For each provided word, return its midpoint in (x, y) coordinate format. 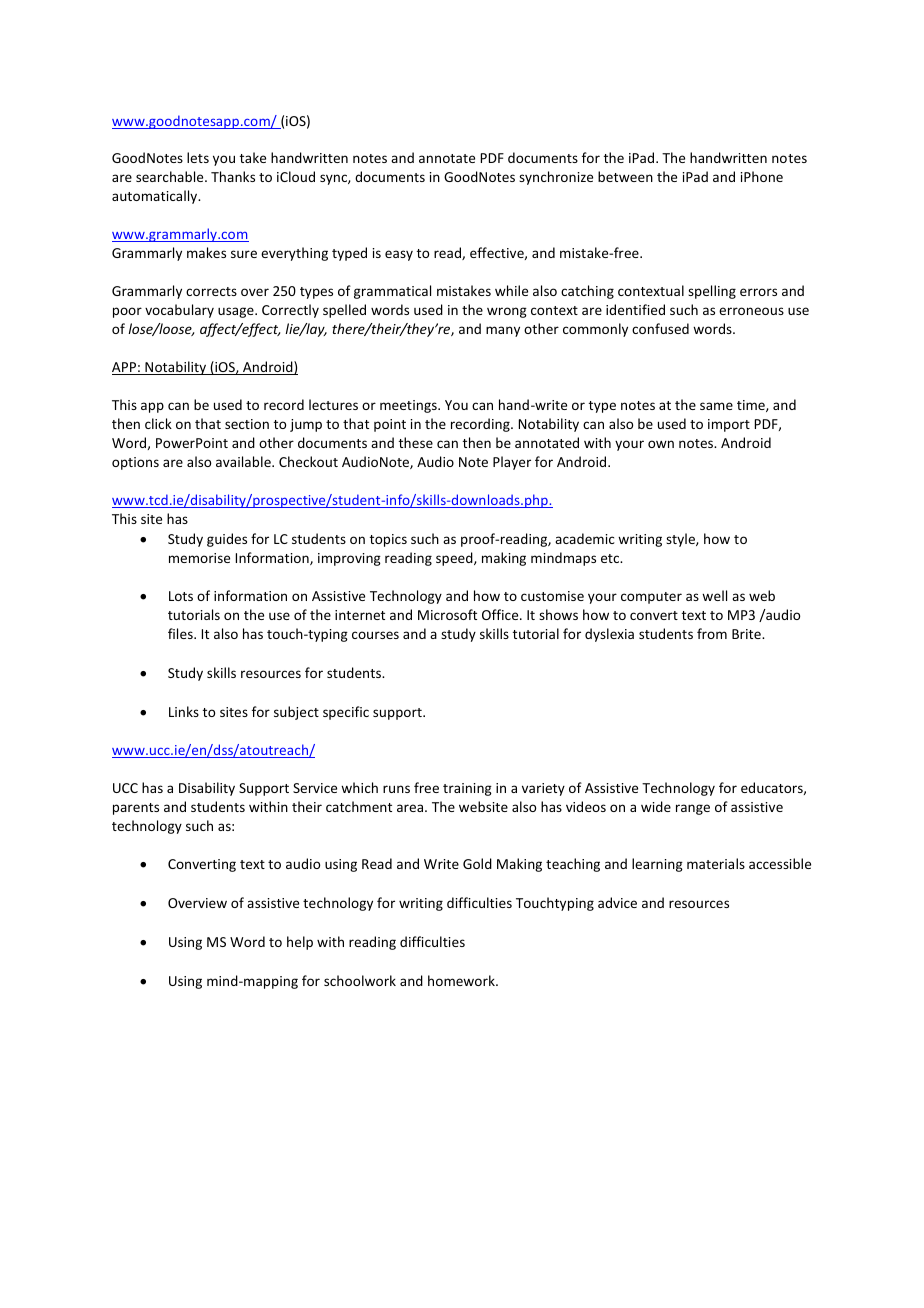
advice (617, 902)
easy (399, 255)
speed (455, 559)
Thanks (233, 176)
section (247, 424)
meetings (409, 406)
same (716, 406)
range (693, 809)
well (714, 595)
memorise (199, 558)
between (625, 176)
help (300, 943)
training (467, 789)
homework (462, 980)
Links (184, 711)
